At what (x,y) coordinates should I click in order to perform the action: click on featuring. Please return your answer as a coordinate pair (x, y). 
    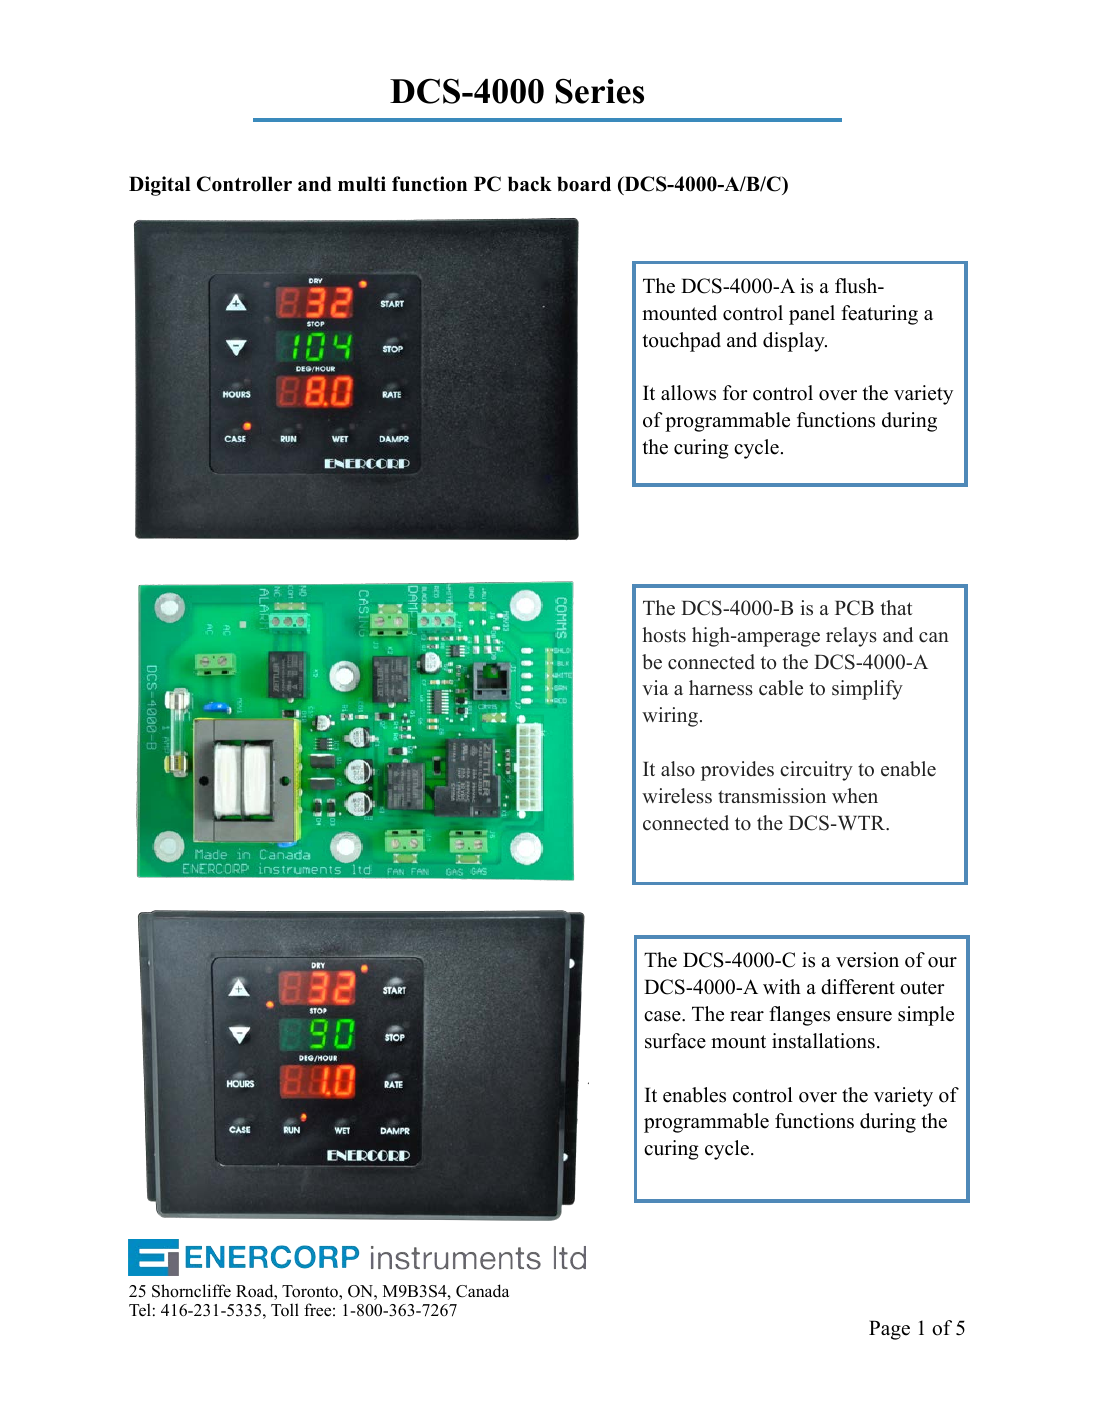
    Looking at the image, I should click on (879, 315).
